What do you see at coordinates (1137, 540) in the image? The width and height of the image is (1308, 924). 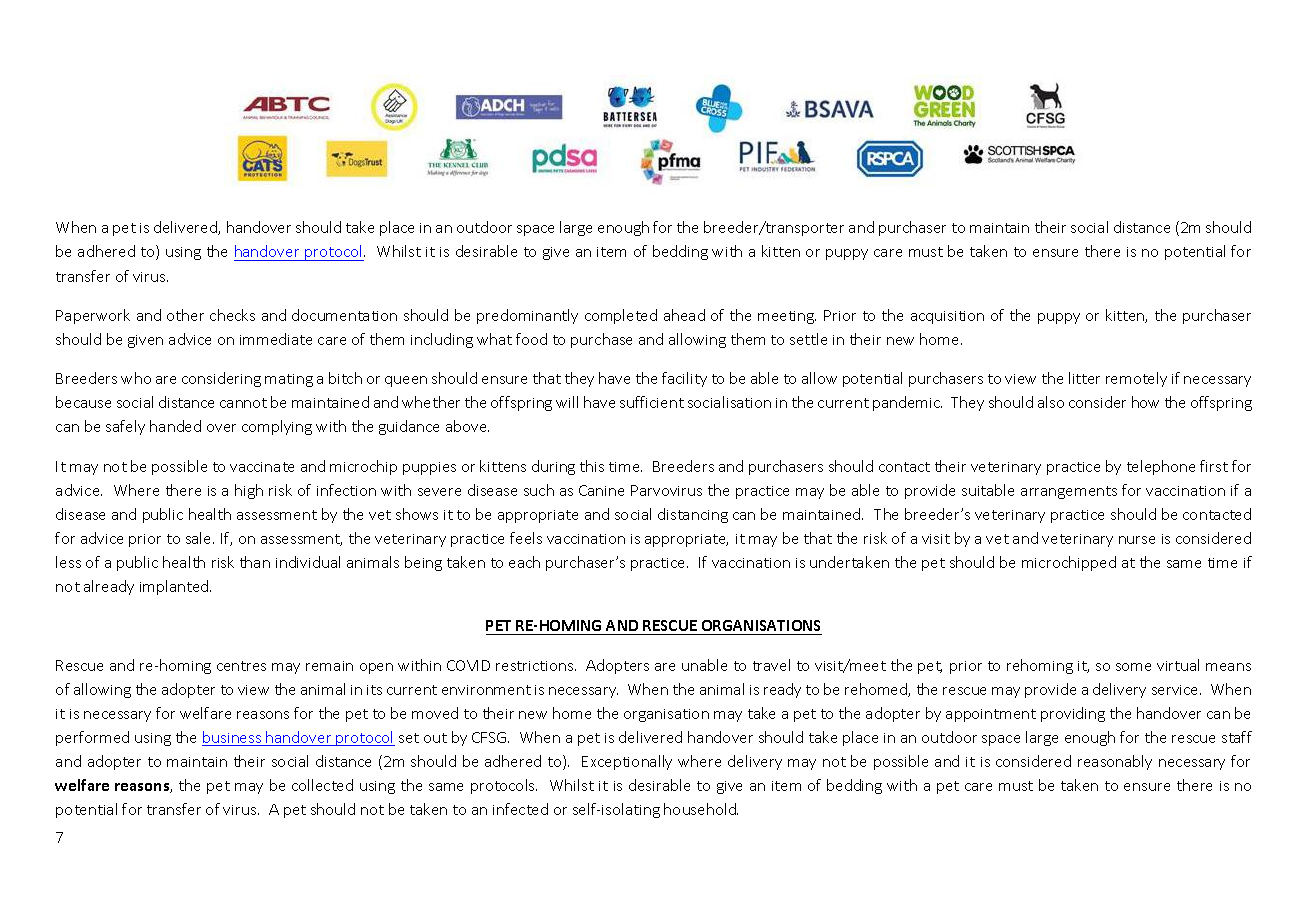 I see `nurse` at bounding box center [1137, 540].
